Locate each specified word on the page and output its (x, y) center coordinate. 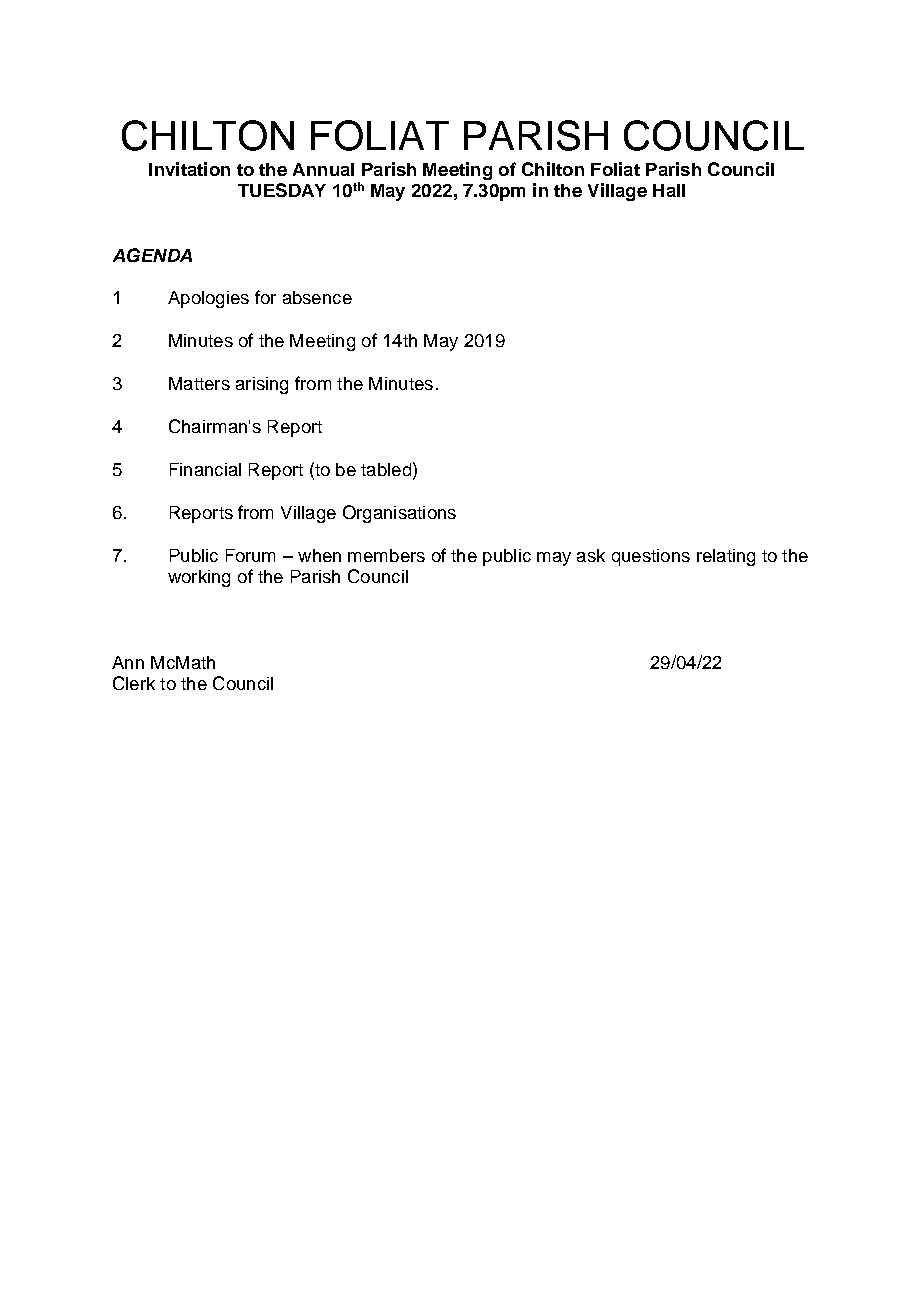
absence (317, 297)
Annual (323, 169)
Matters (199, 383)
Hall (669, 190)
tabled (386, 469)
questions (651, 557)
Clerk (134, 683)
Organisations (399, 514)
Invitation (189, 169)
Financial (205, 469)
